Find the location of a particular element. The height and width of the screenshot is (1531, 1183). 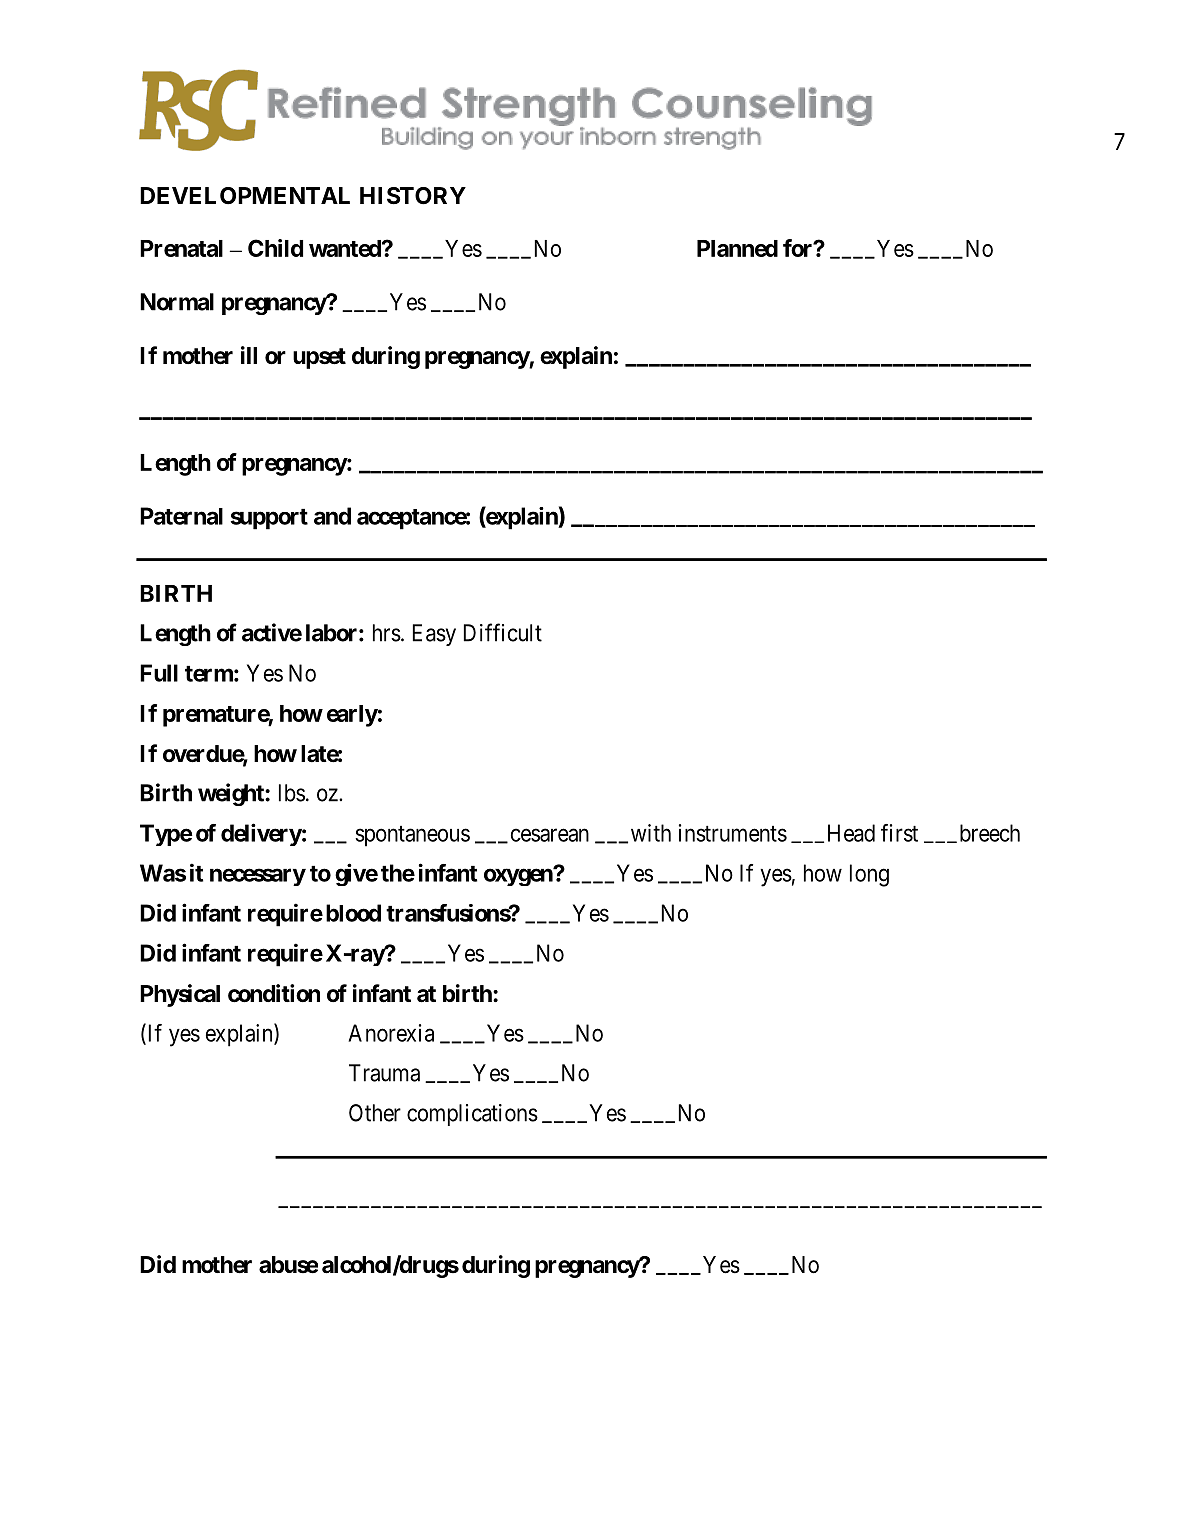

Difficult is located at coordinates (503, 632).
